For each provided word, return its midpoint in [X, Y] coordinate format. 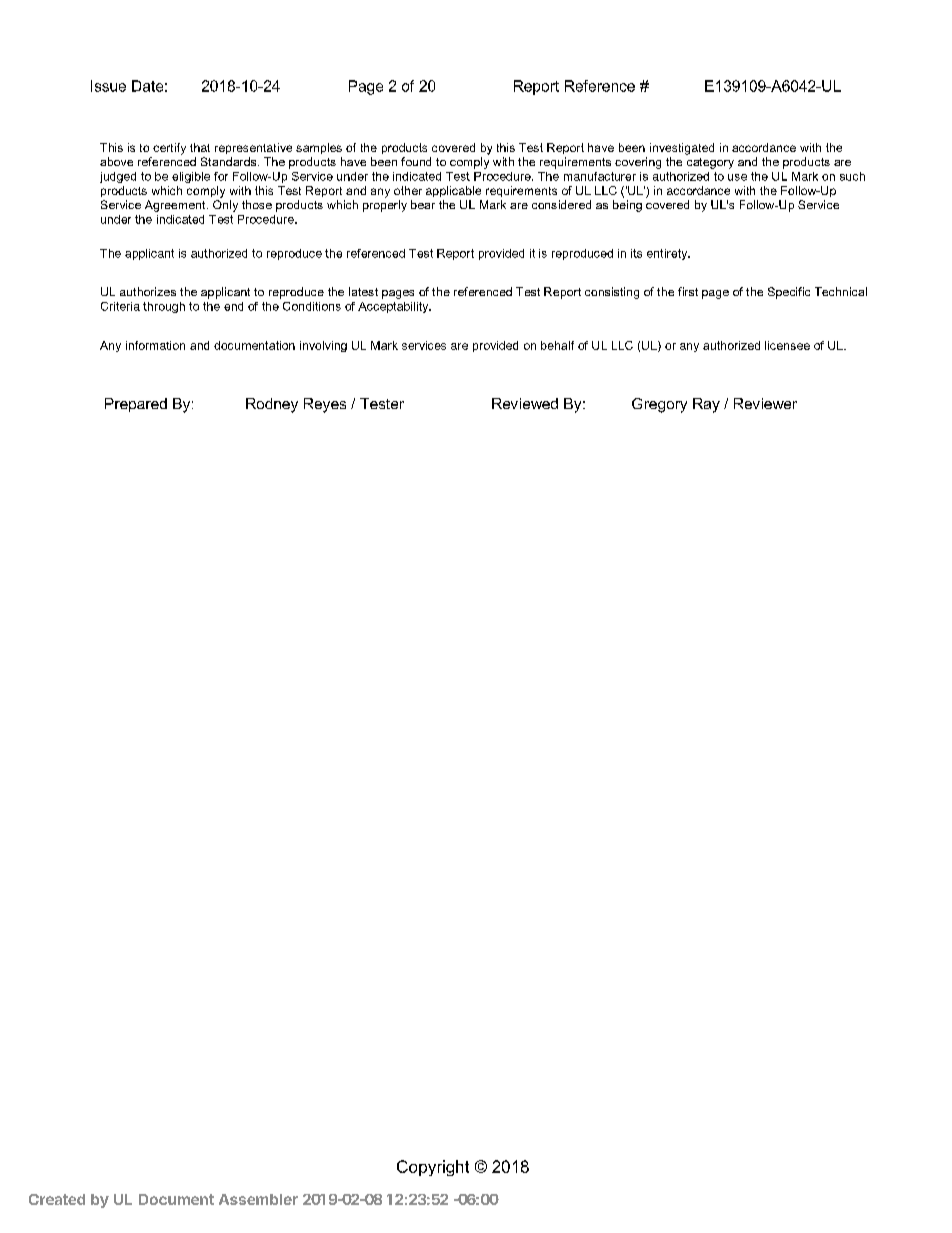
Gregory [659, 405]
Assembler [258, 1199]
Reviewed [525, 403]
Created [57, 1199]
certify [169, 149]
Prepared [136, 405]
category [710, 163]
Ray [706, 405]
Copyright [433, 1168]
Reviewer [765, 403]
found [416, 161]
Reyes [325, 405]
